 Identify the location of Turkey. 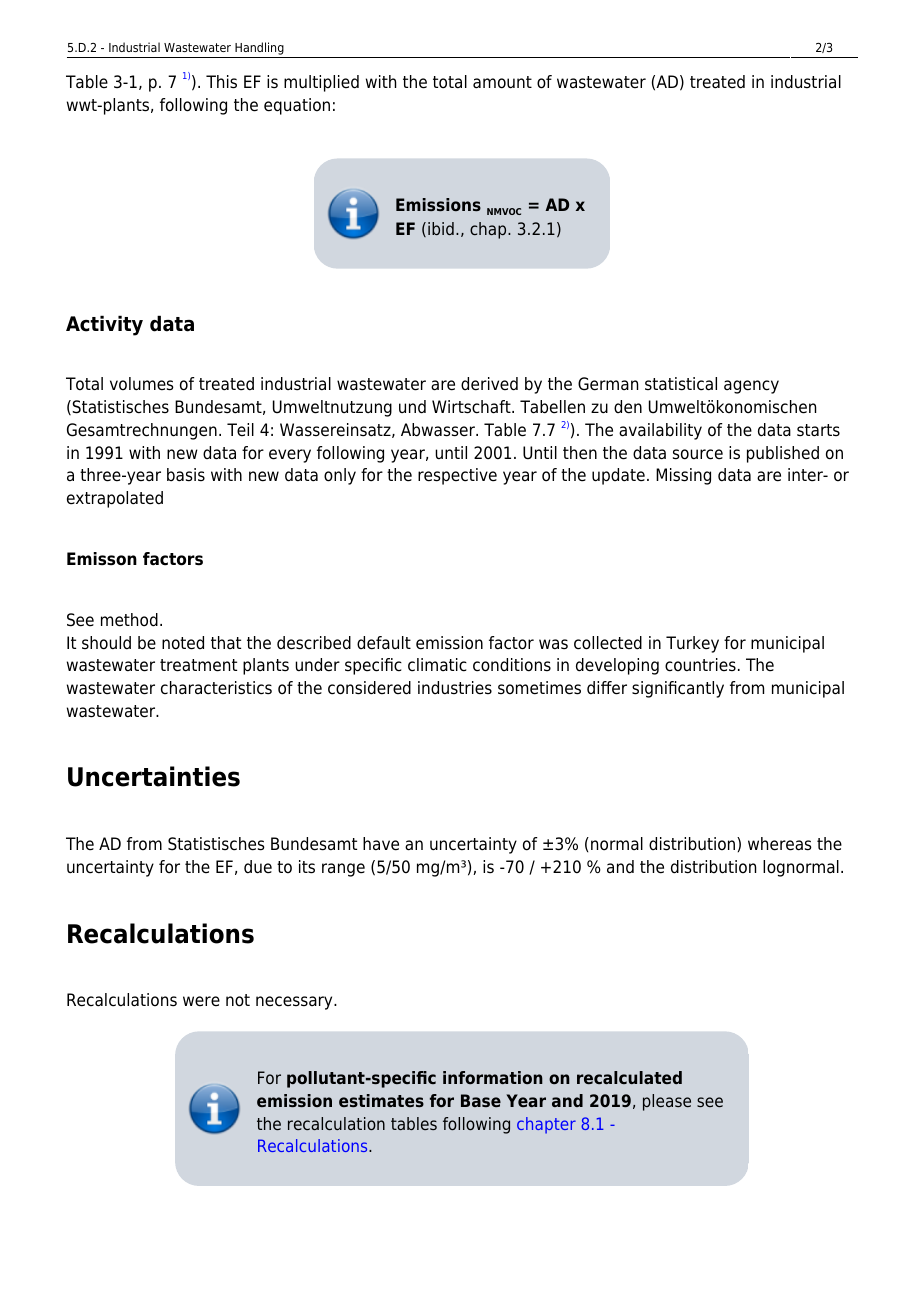
(692, 644).
